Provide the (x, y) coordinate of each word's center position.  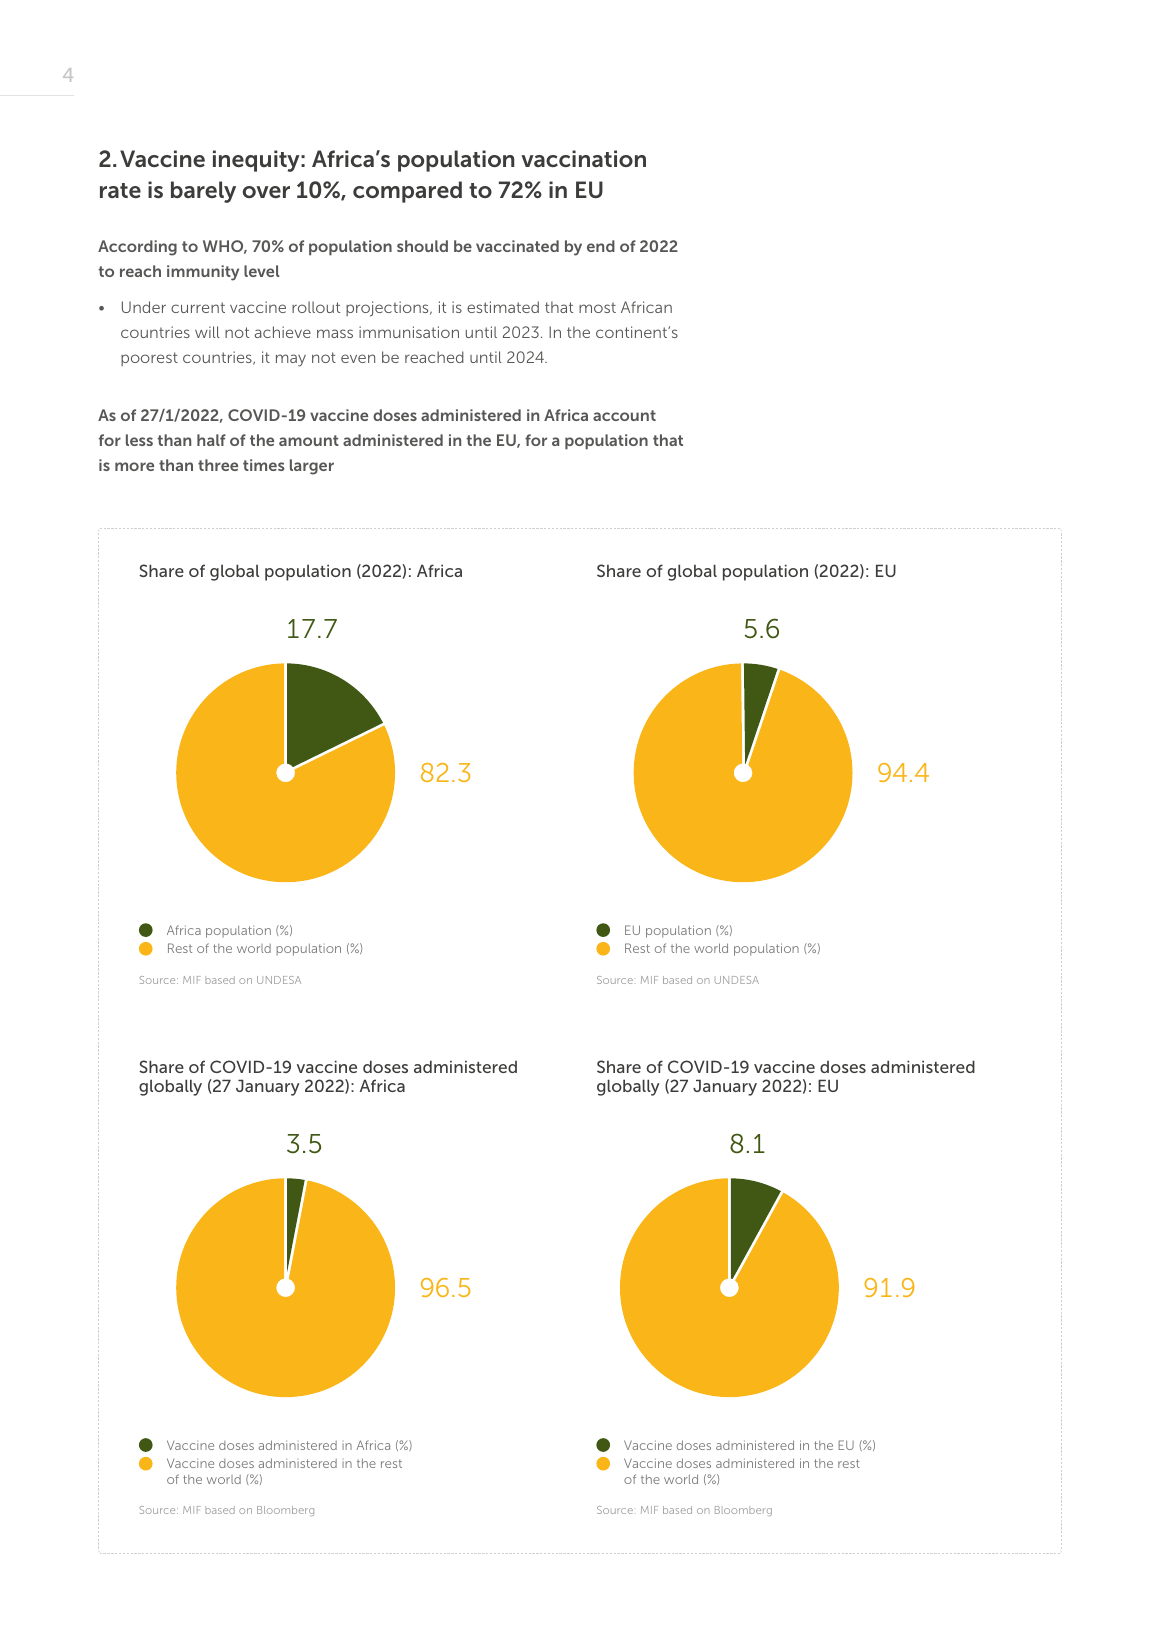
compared (407, 192)
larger (312, 467)
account (624, 415)
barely (203, 192)
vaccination (583, 158)
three (218, 465)
